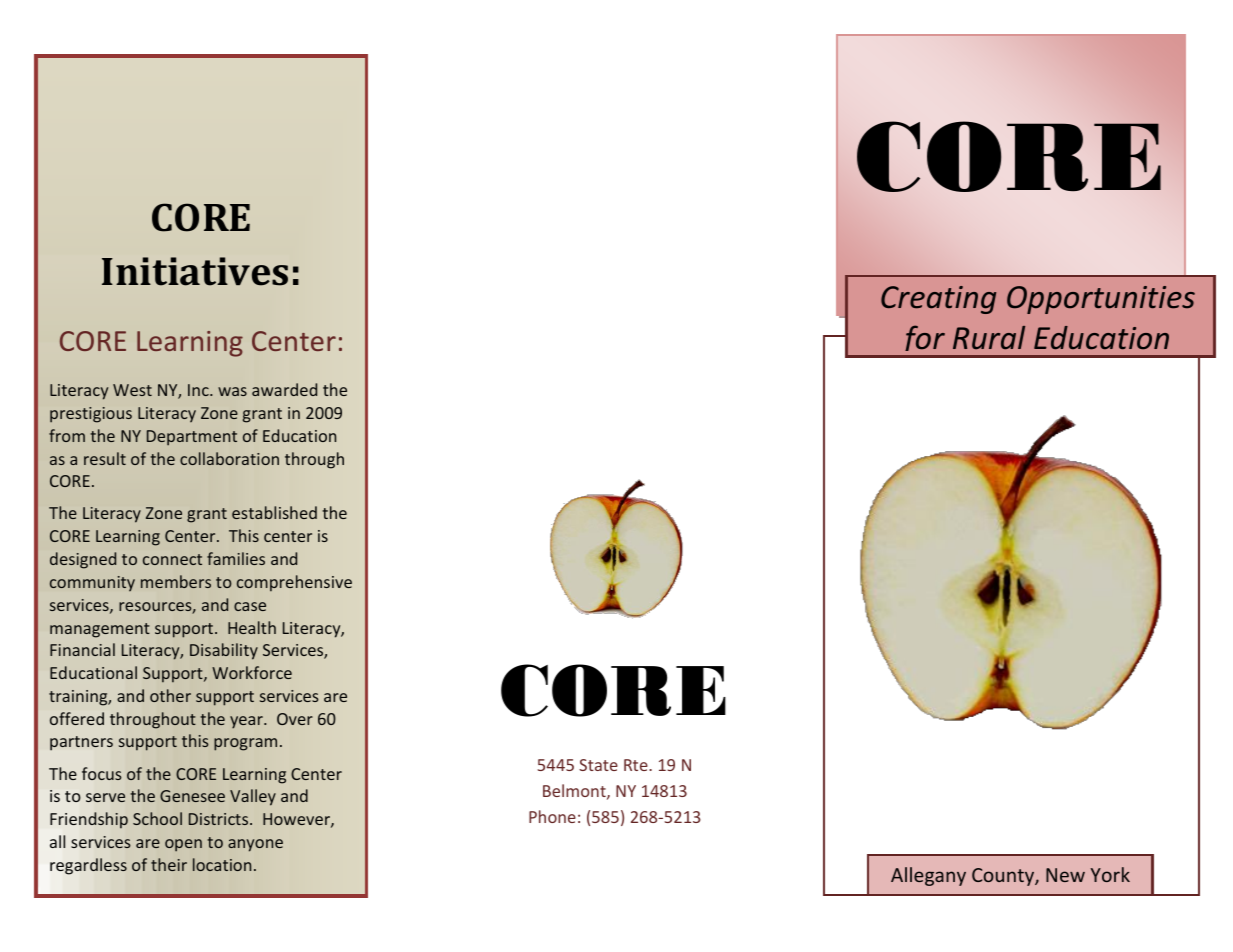  What do you see at coordinates (247, 722) in the screenshot?
I see `year` at bounding box center [247, 722].
